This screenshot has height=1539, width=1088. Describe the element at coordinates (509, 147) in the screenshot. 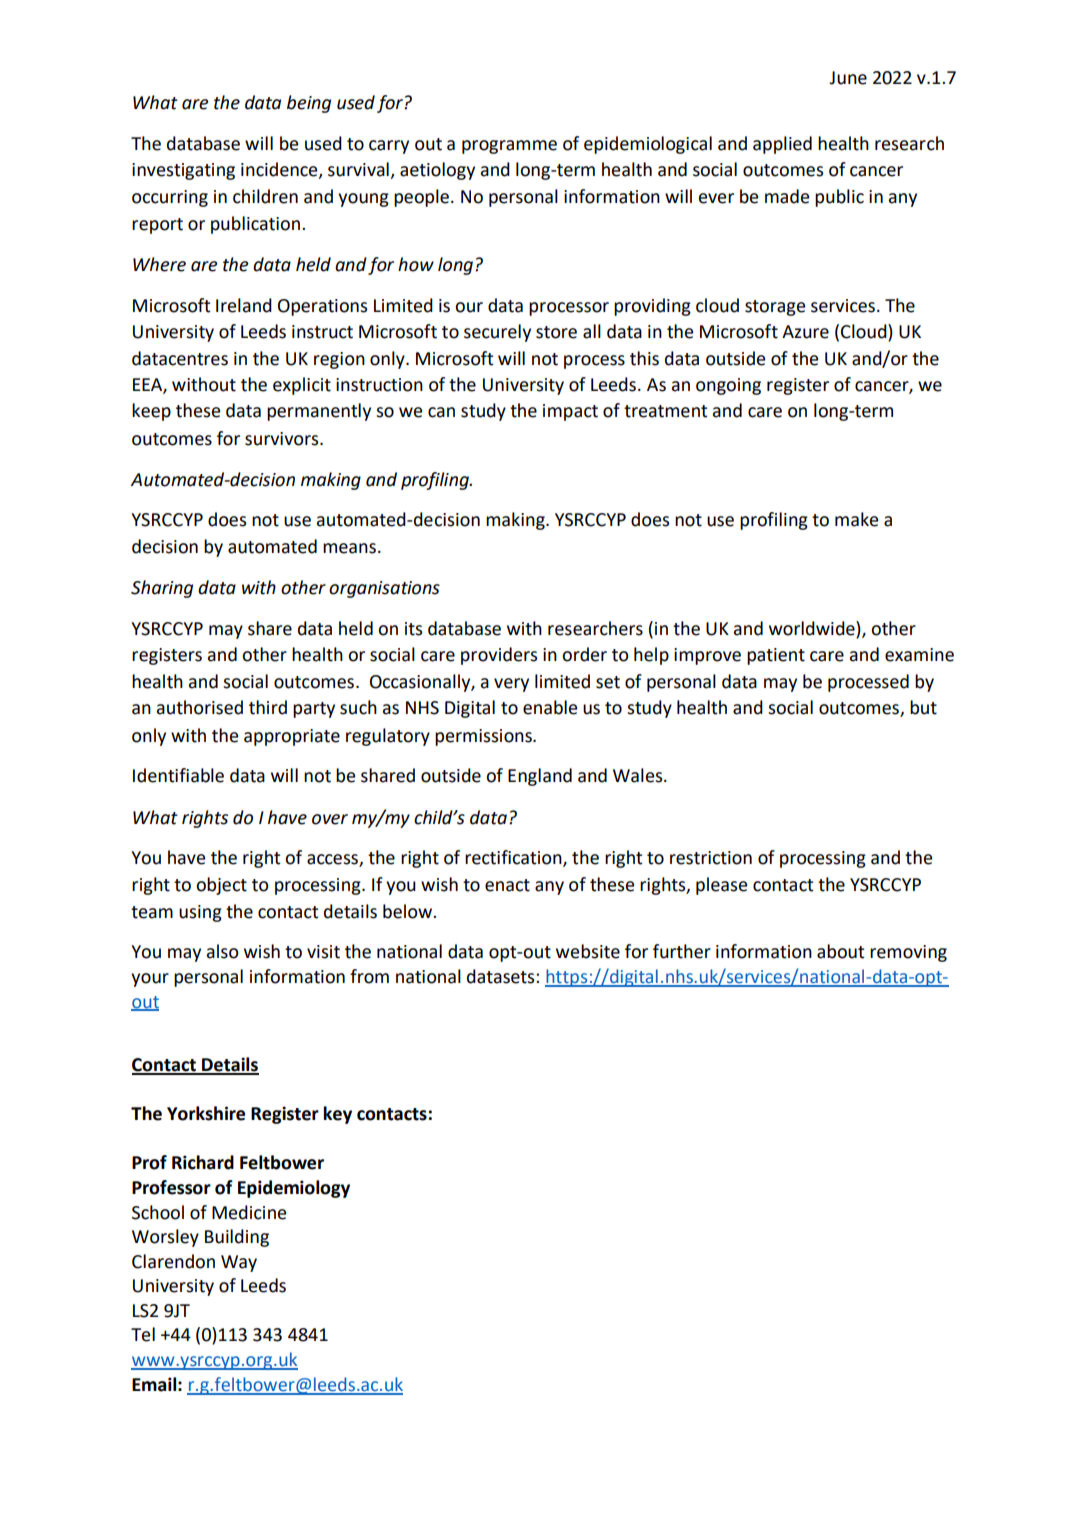

I see `programme` at that location.
